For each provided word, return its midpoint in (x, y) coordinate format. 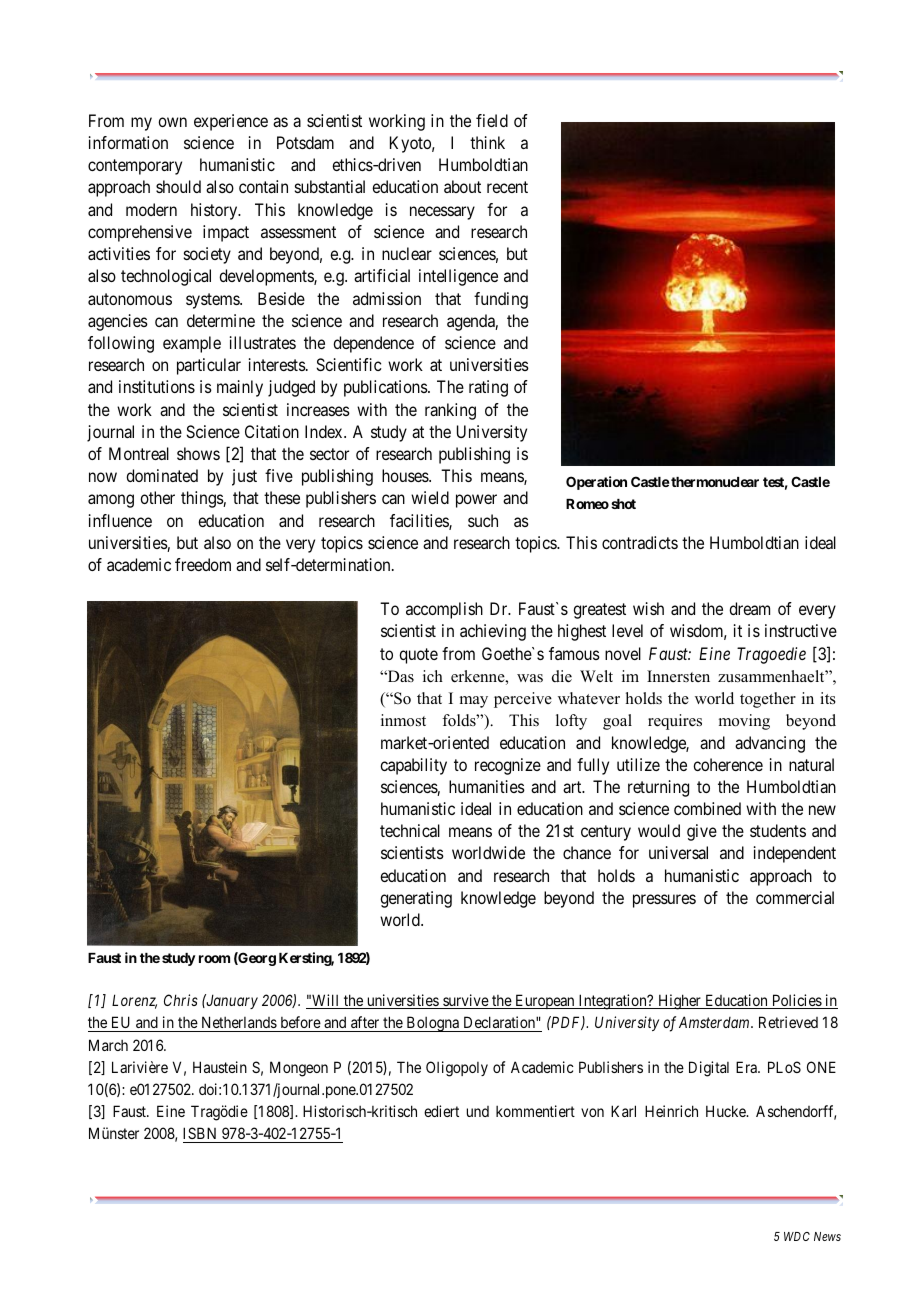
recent (507, 187)
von (592, 1112)
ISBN (201, 1135)
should (178, 186)
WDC (797, 1236)
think (487, 142)
